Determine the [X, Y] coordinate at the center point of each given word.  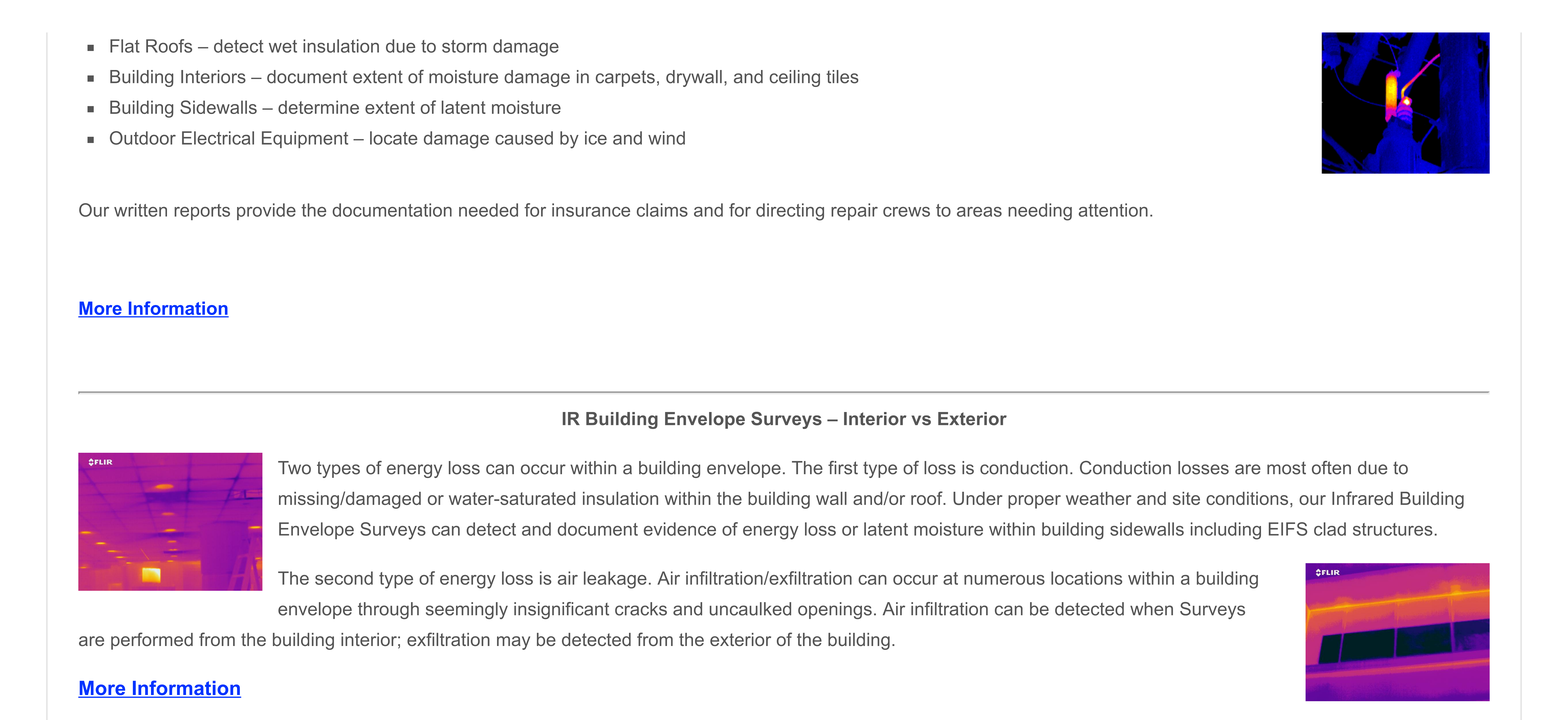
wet [283, 46]
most [1286, 468]
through [388, 610]
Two [294, 468]
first [843, 468]
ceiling [795, 78]
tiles [842, 77]
